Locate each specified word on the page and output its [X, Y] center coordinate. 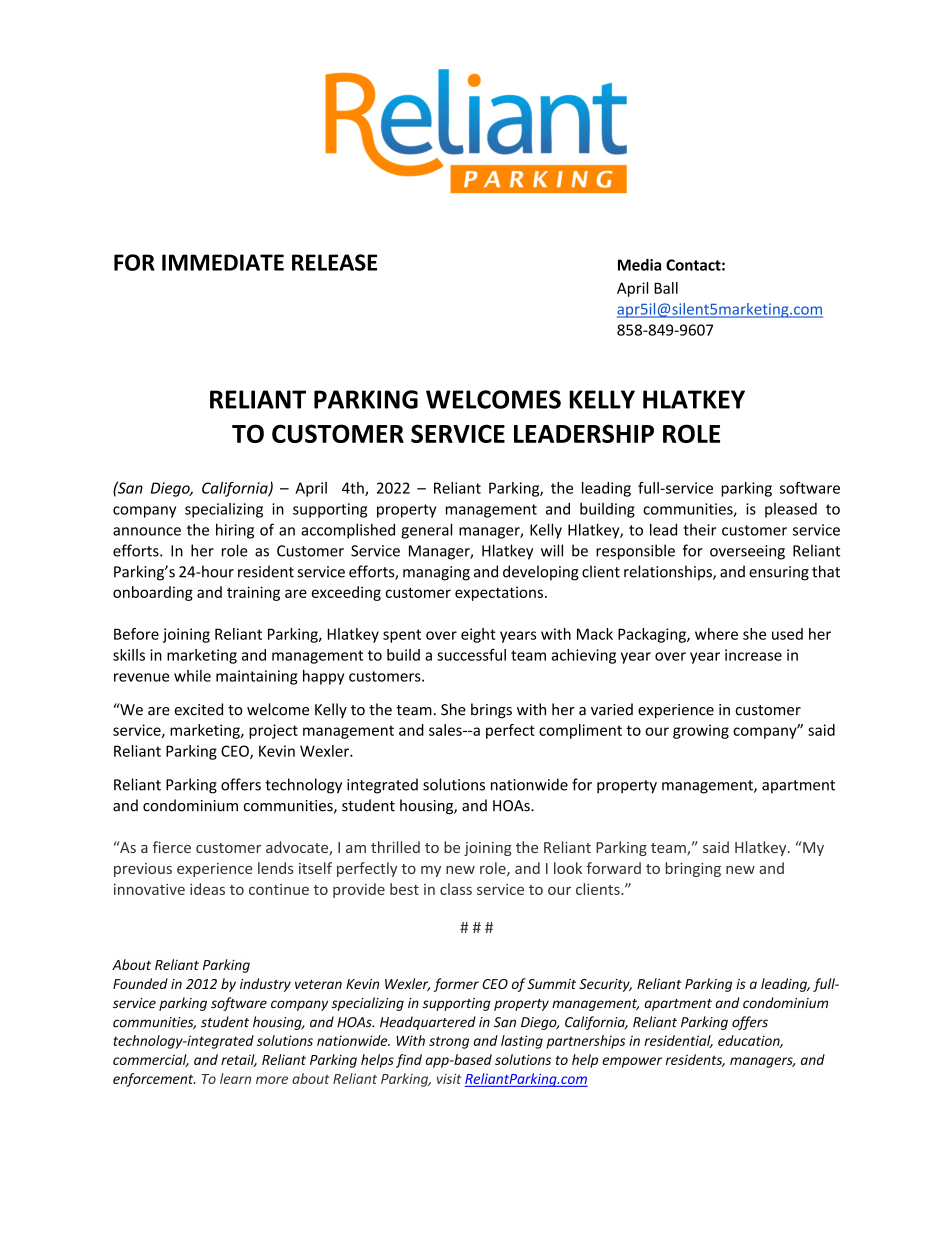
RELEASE [334, 262]
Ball [666, 288]
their [699, 530]
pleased [791, 510]
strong [449, 1042]
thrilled [395, 847]
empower [632, 1062]
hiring [235, 531]
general [426, 531]
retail [239, 1060]
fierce [172, 847]
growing [701, 731]
